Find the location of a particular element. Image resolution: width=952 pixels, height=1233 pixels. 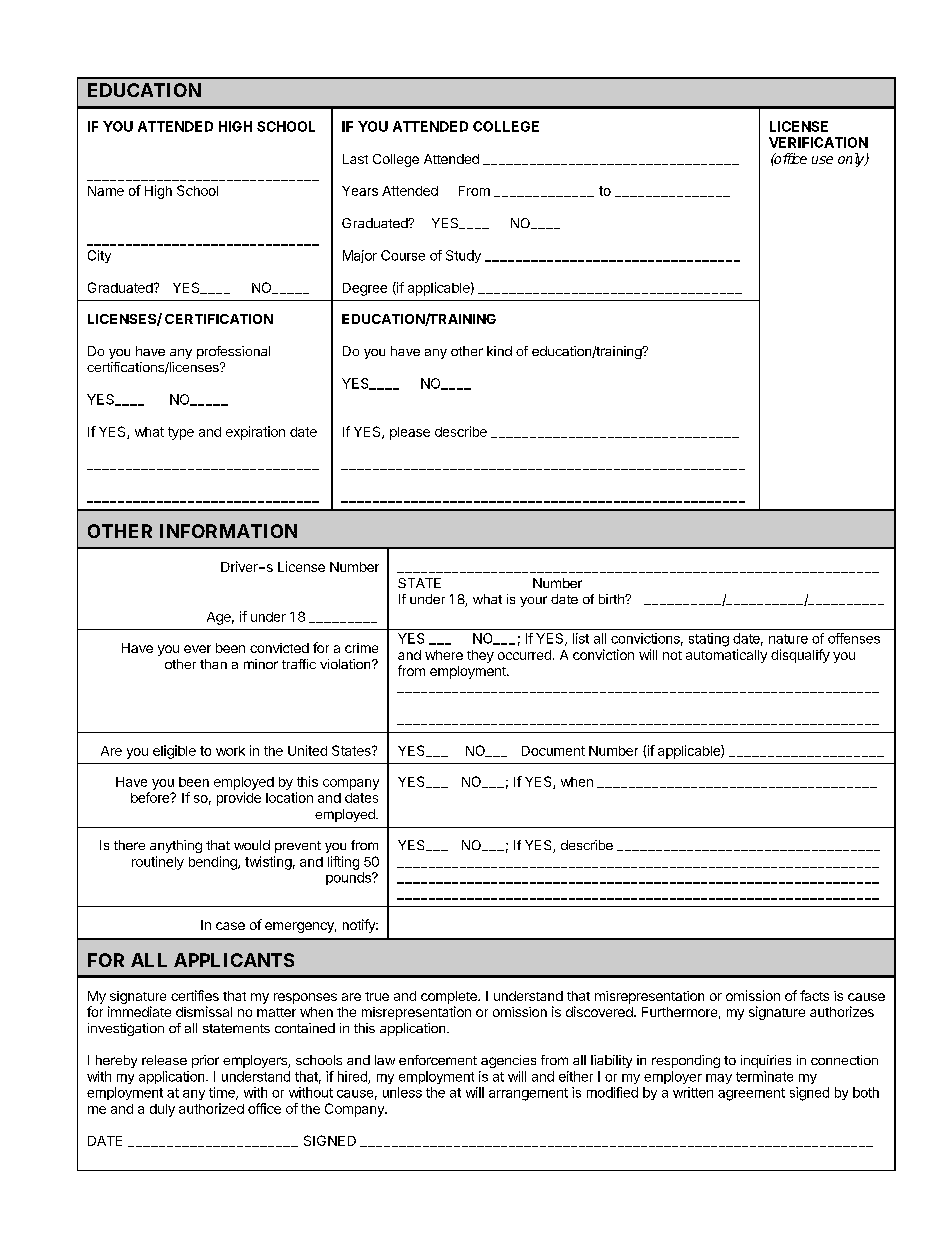

eligible is located at coordinates (174, 752).
